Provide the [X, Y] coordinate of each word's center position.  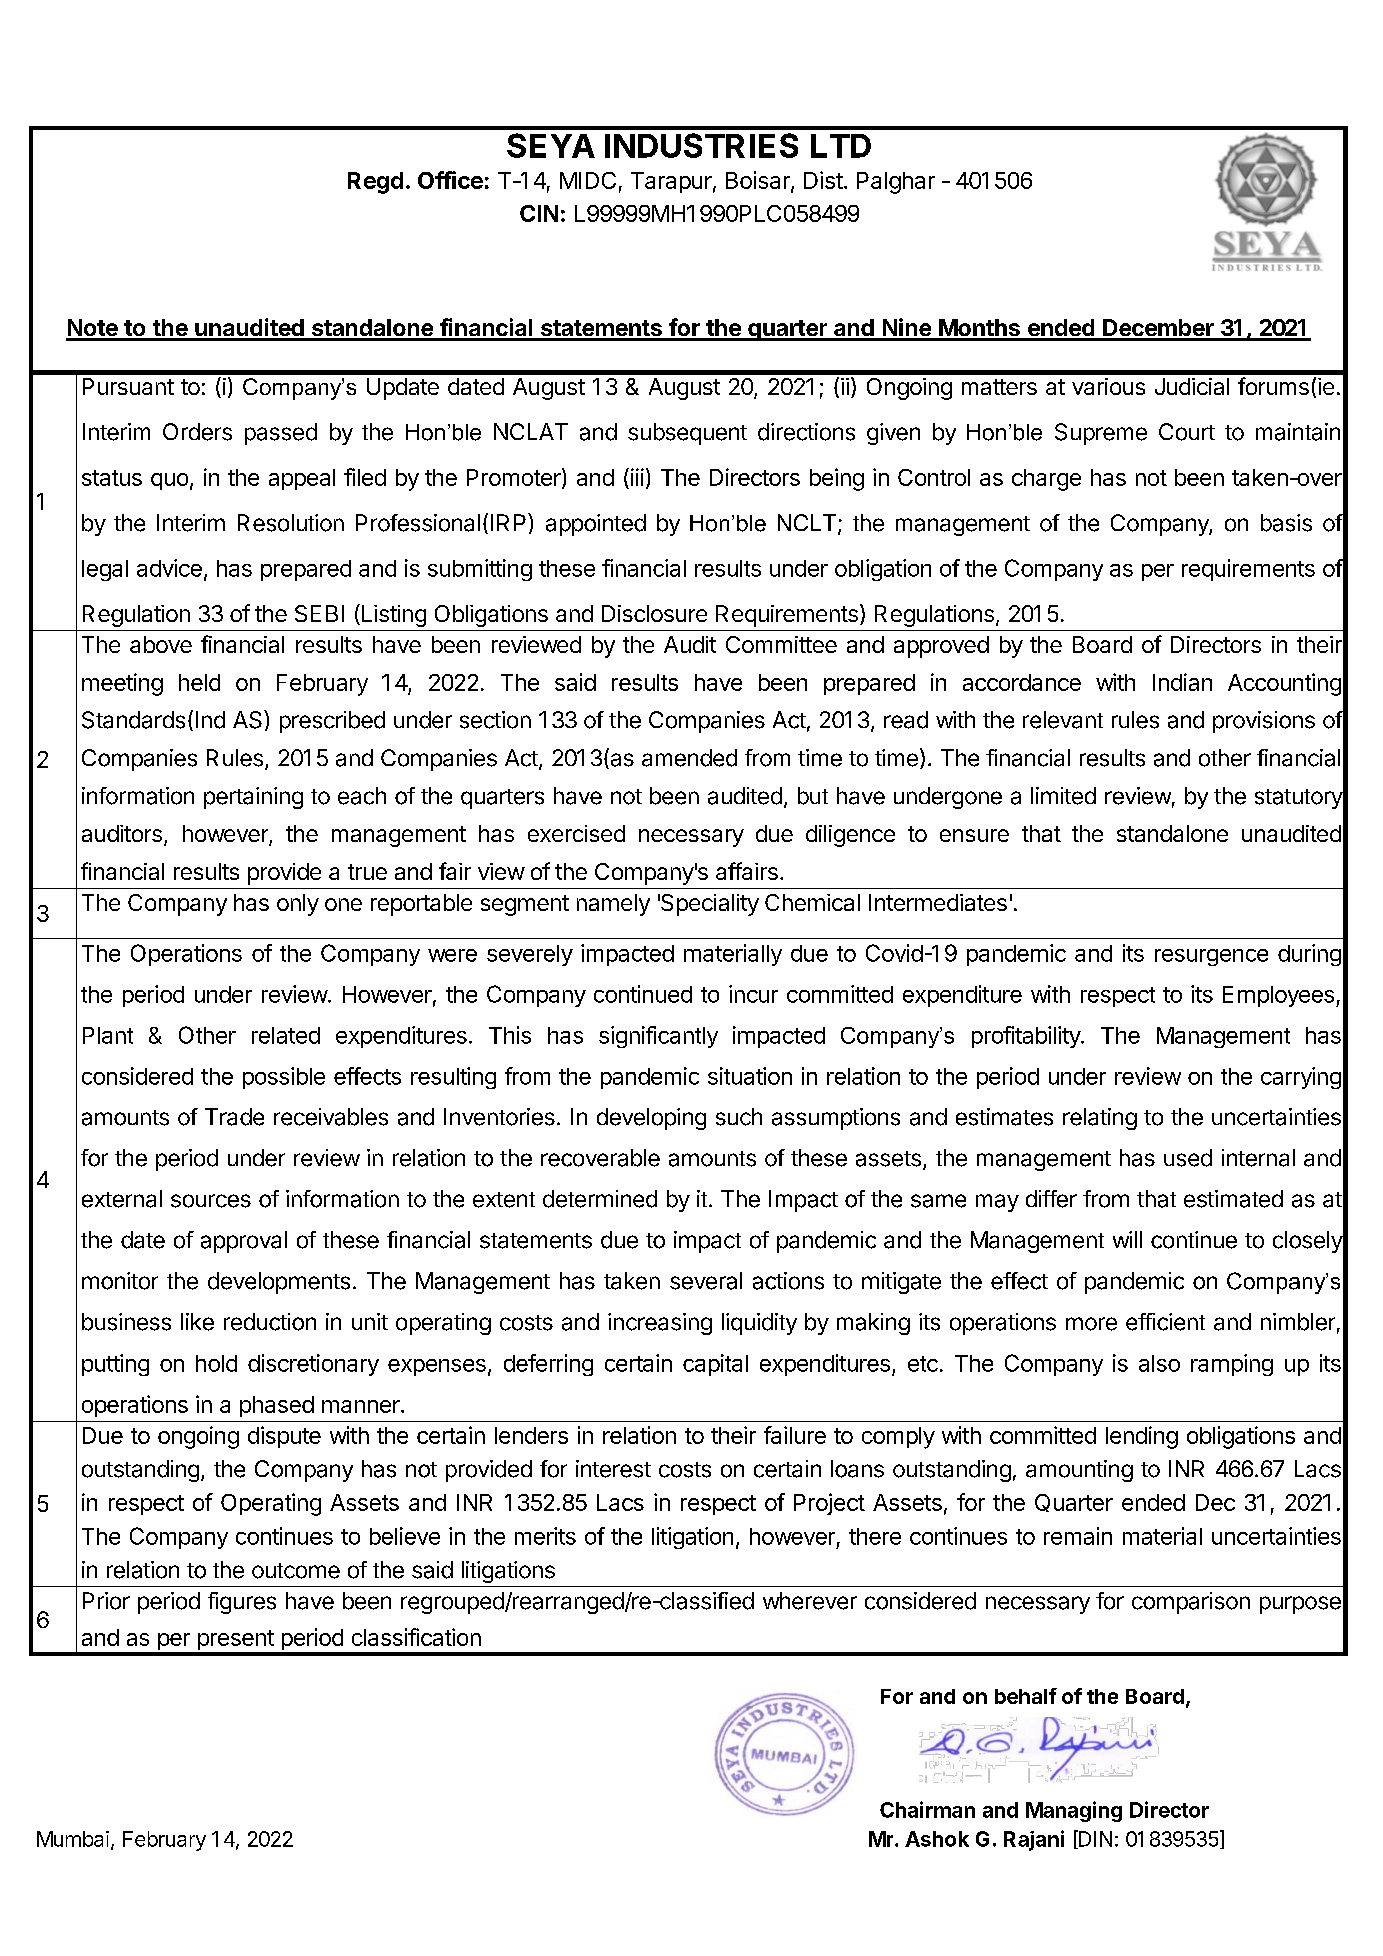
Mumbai [73, 1839]
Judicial [1192, 386]
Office [450, 180]
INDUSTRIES [701, 145]
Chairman [927, 1809]
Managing [1074, 1811]
